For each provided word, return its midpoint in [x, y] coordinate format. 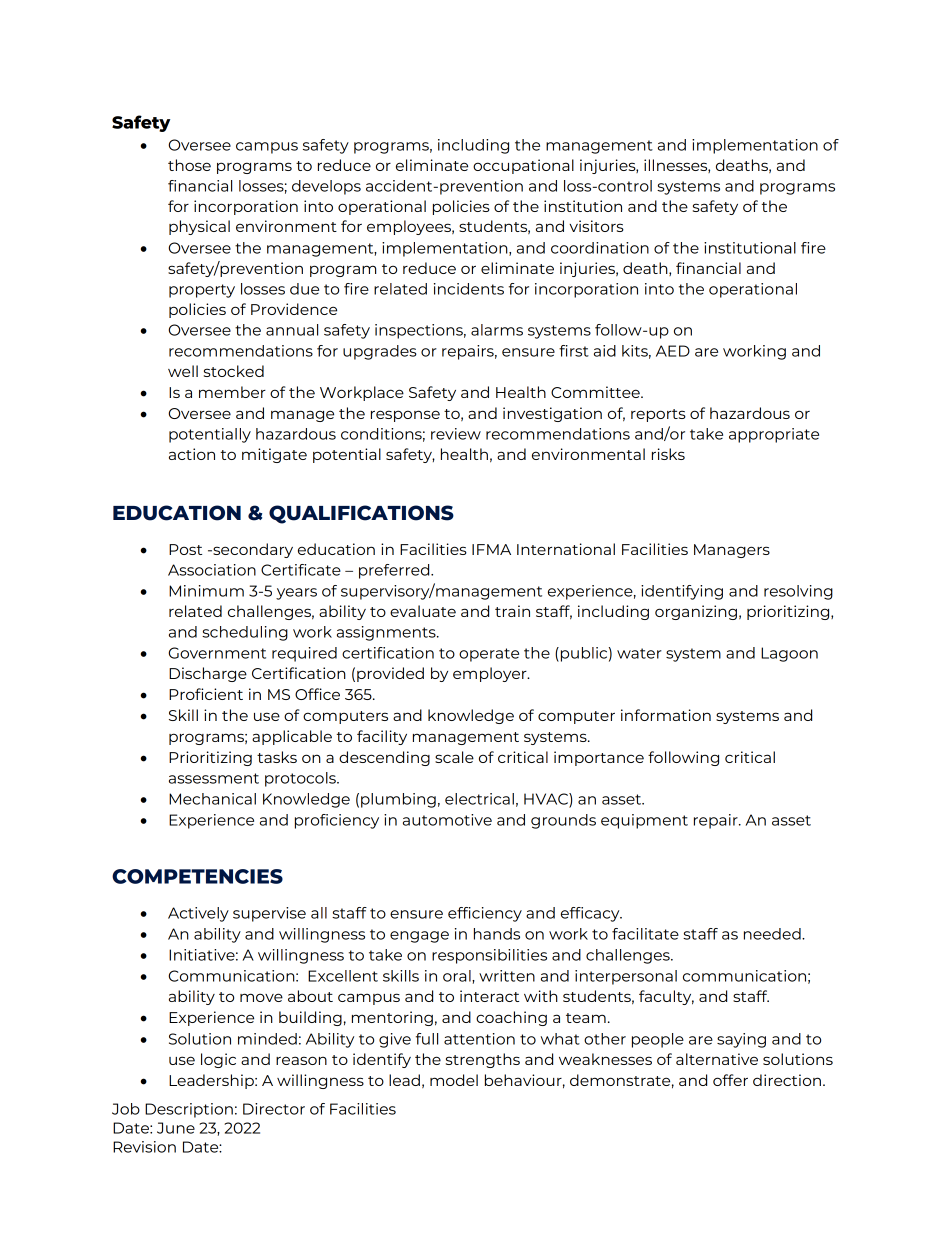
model [454, 1080]
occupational [523, 166]
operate [489, 655]
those [189, 165]
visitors [596, 226]
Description [189, 1110]
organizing [696, 612]
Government [217, 653]
